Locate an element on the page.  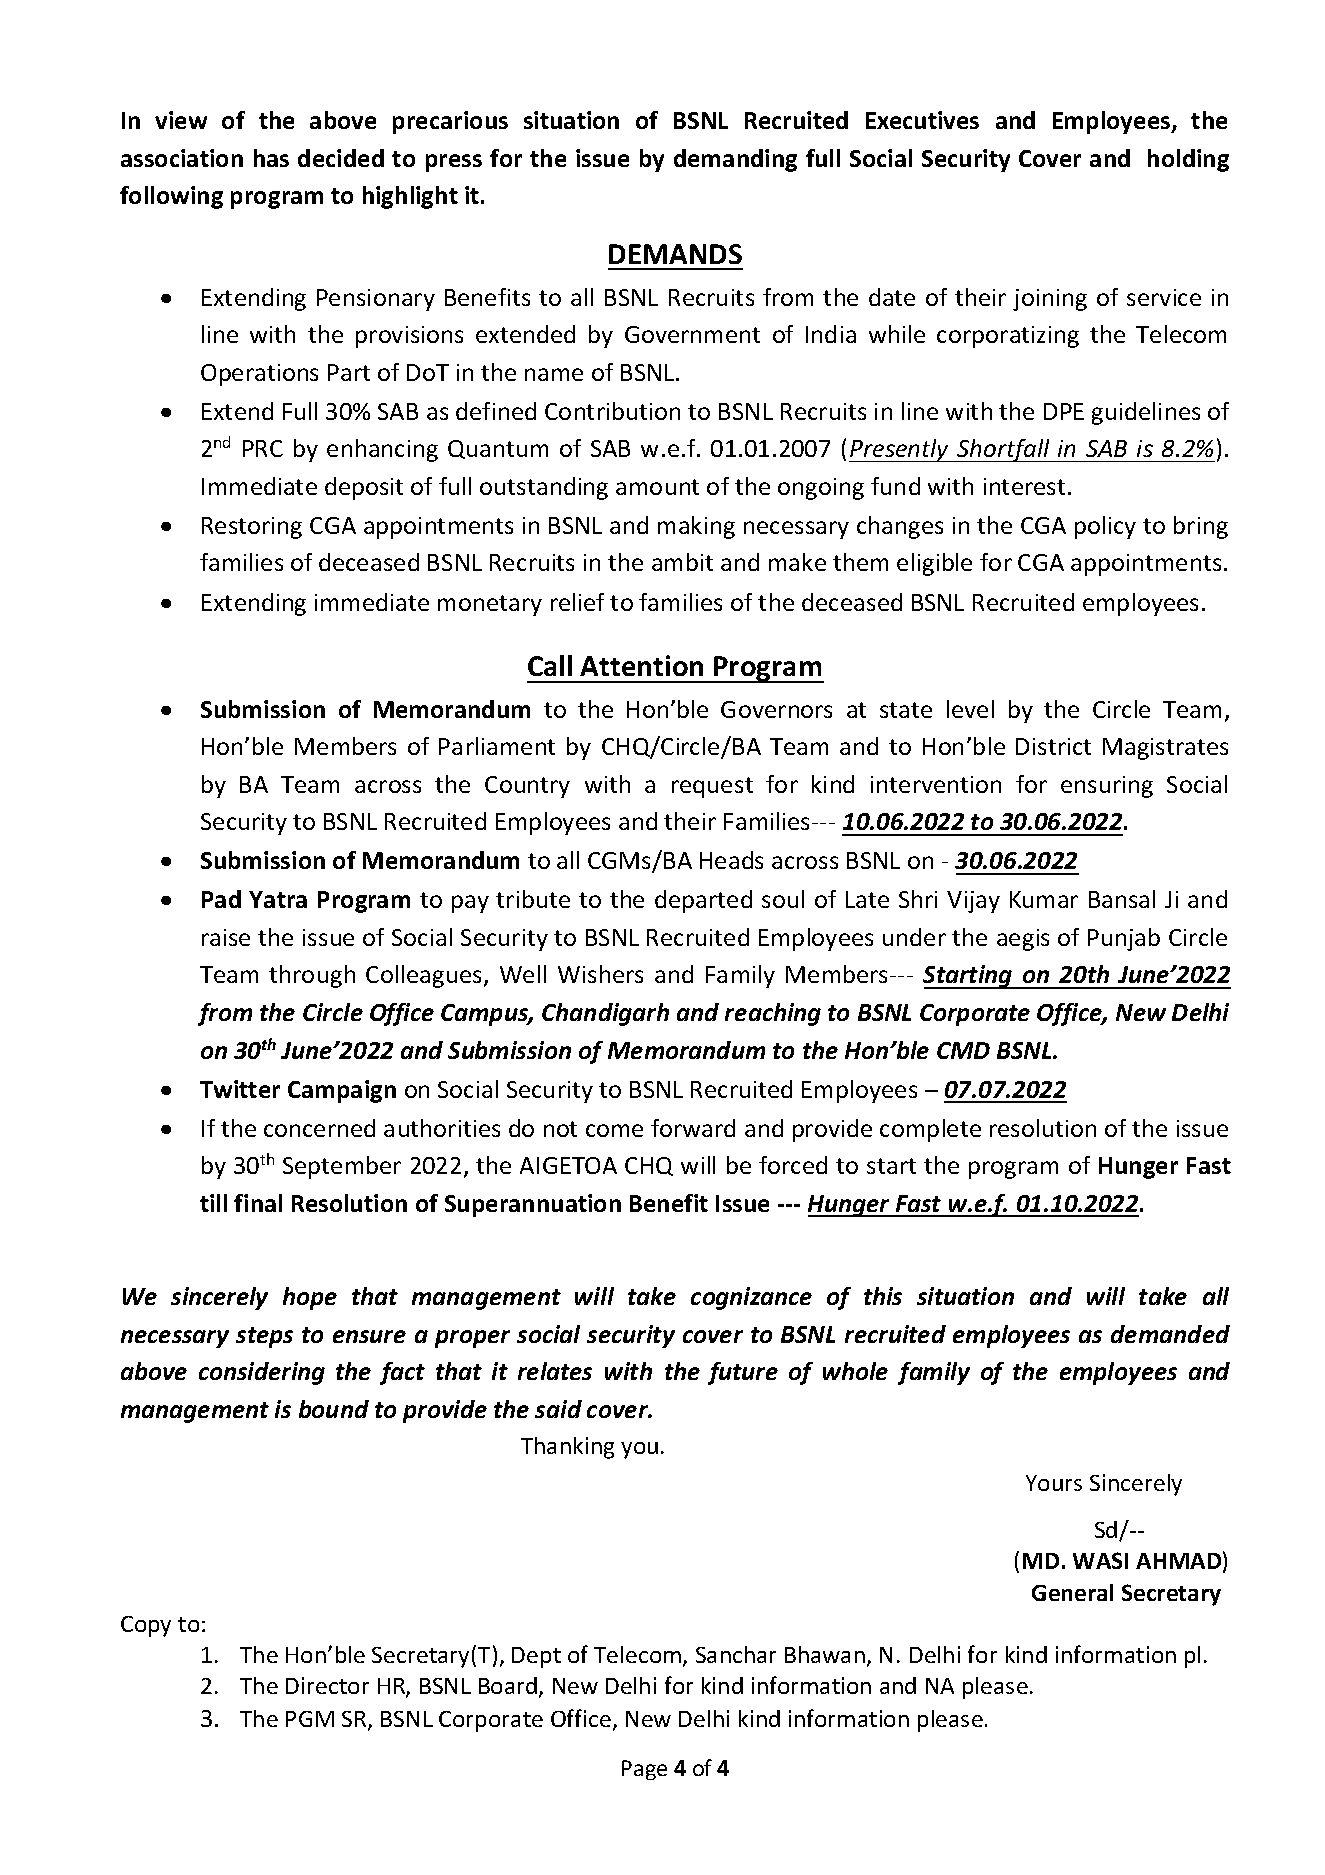
holding is located at coordinates (1188, 160).
